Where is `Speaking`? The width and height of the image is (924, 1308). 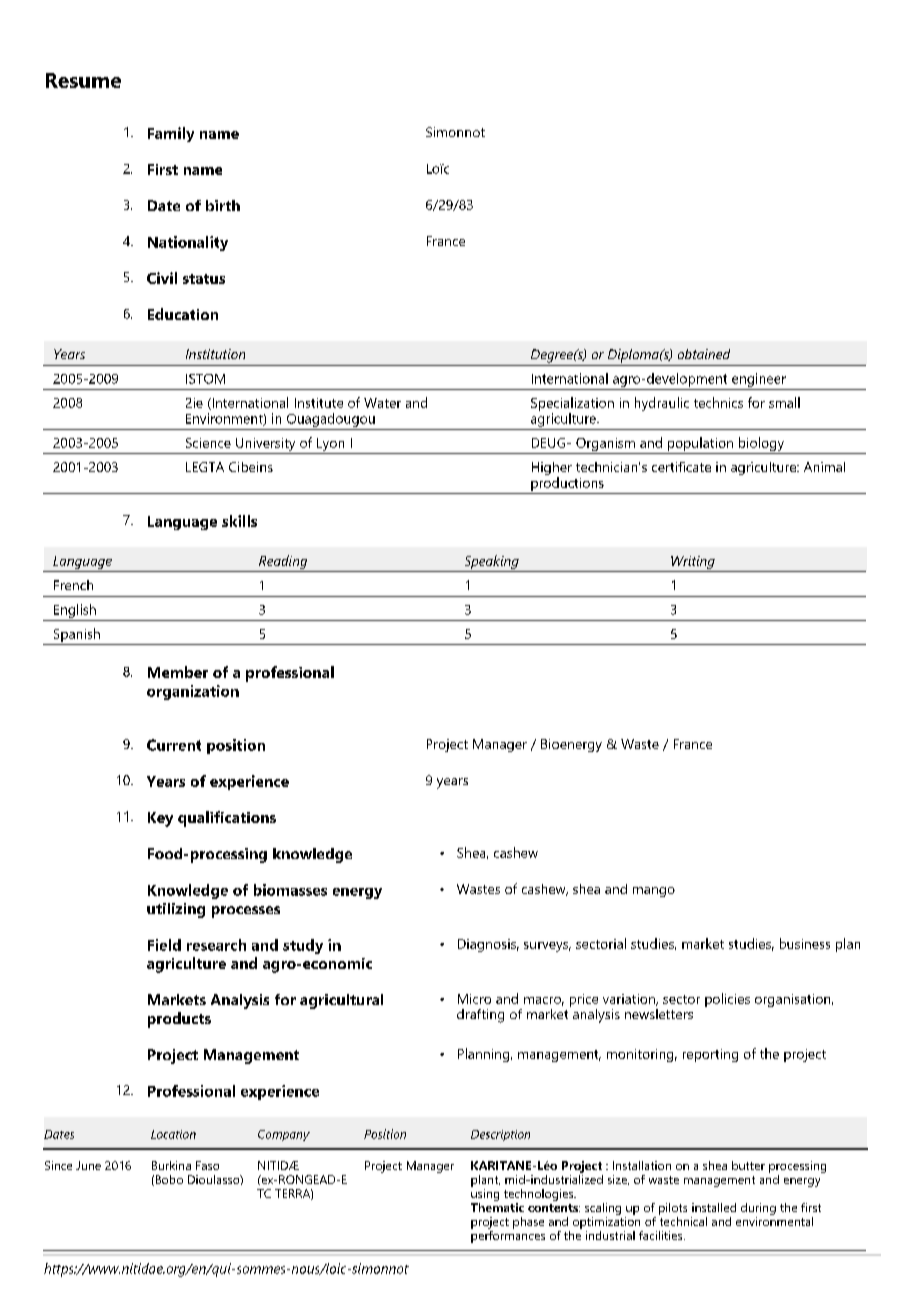
Speaking is located at coordinates (491, 563).
